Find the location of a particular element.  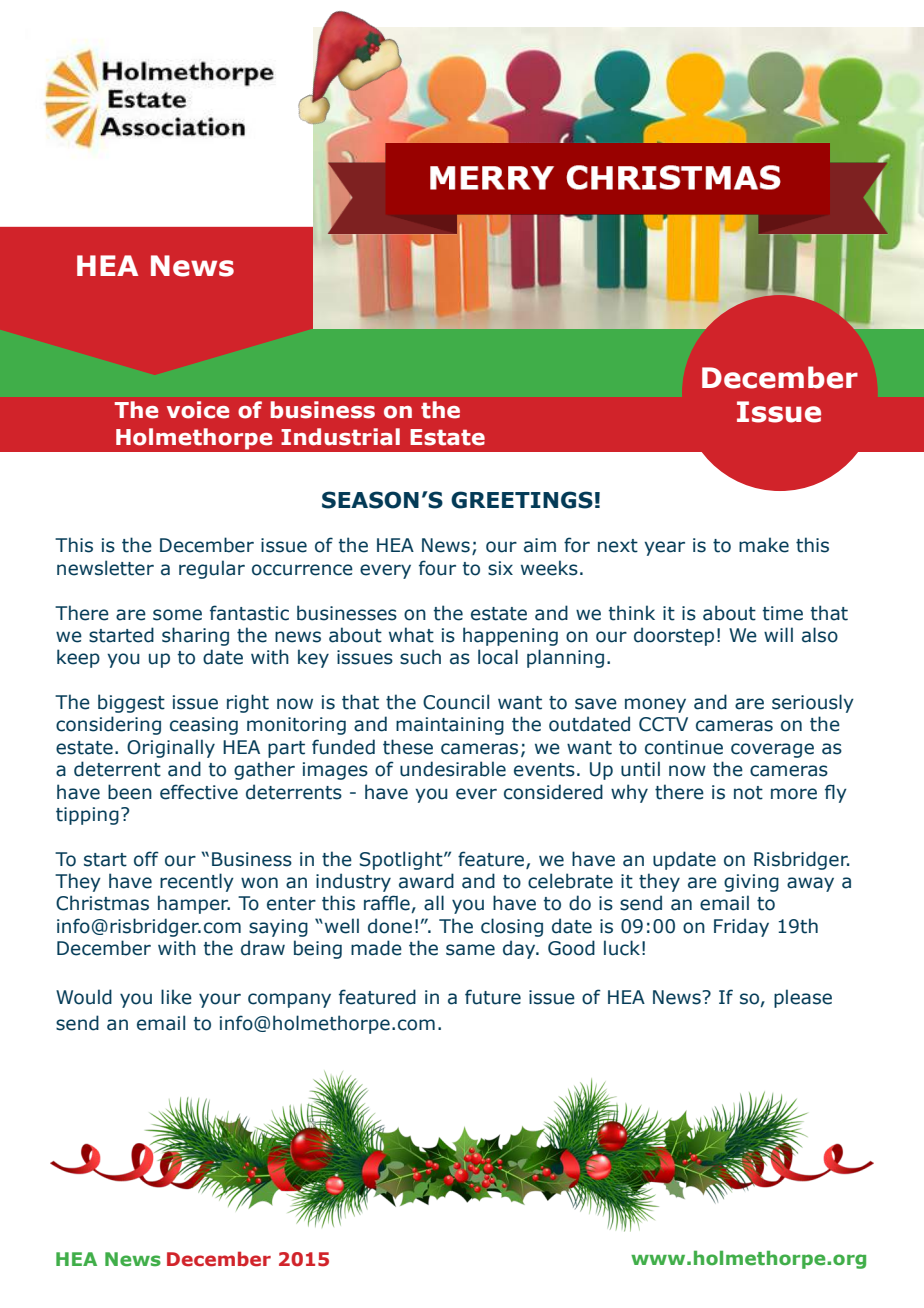

effective is located at coordinates (199, 792).
